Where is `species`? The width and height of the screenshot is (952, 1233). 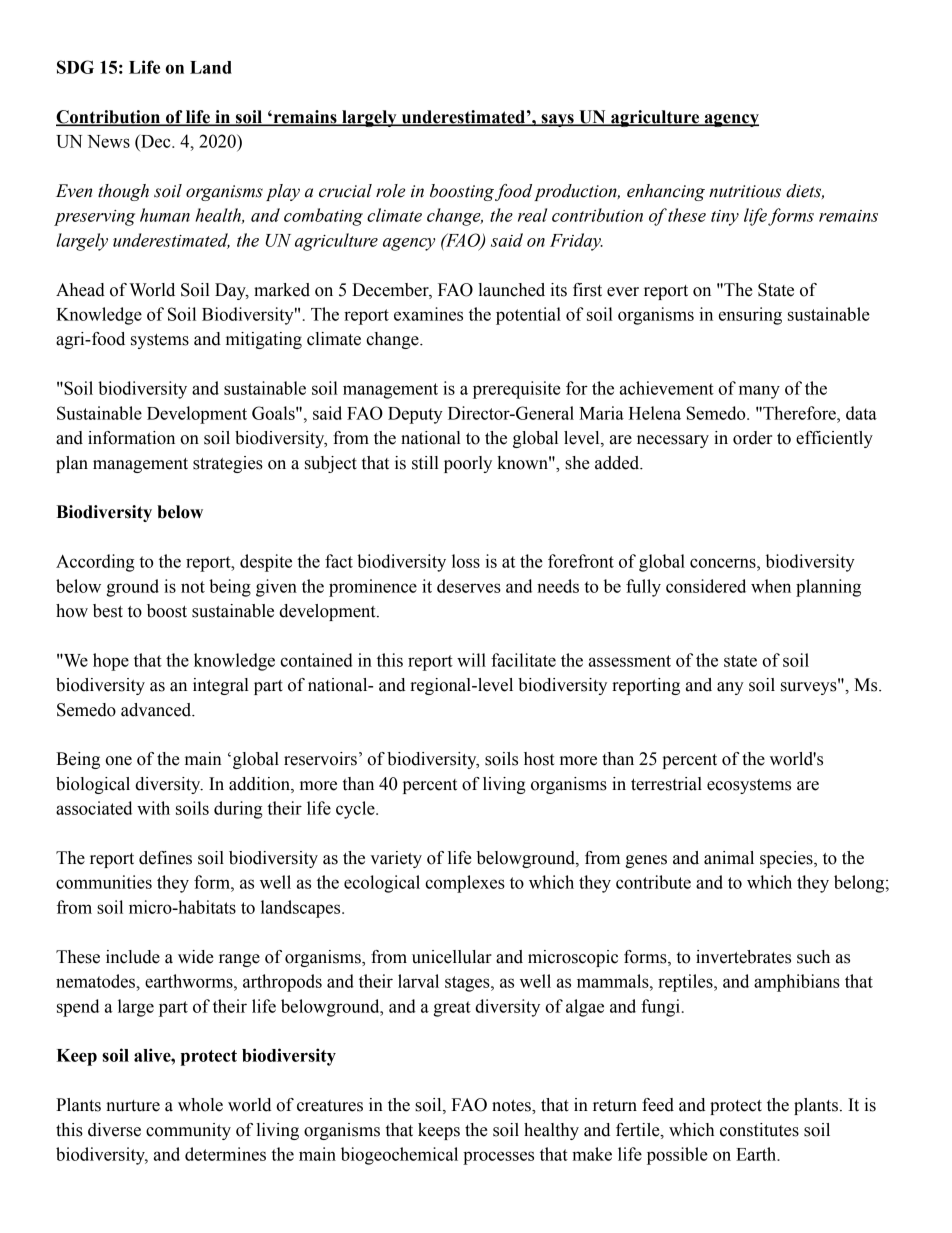 species is located at coordinates (787, 859).
